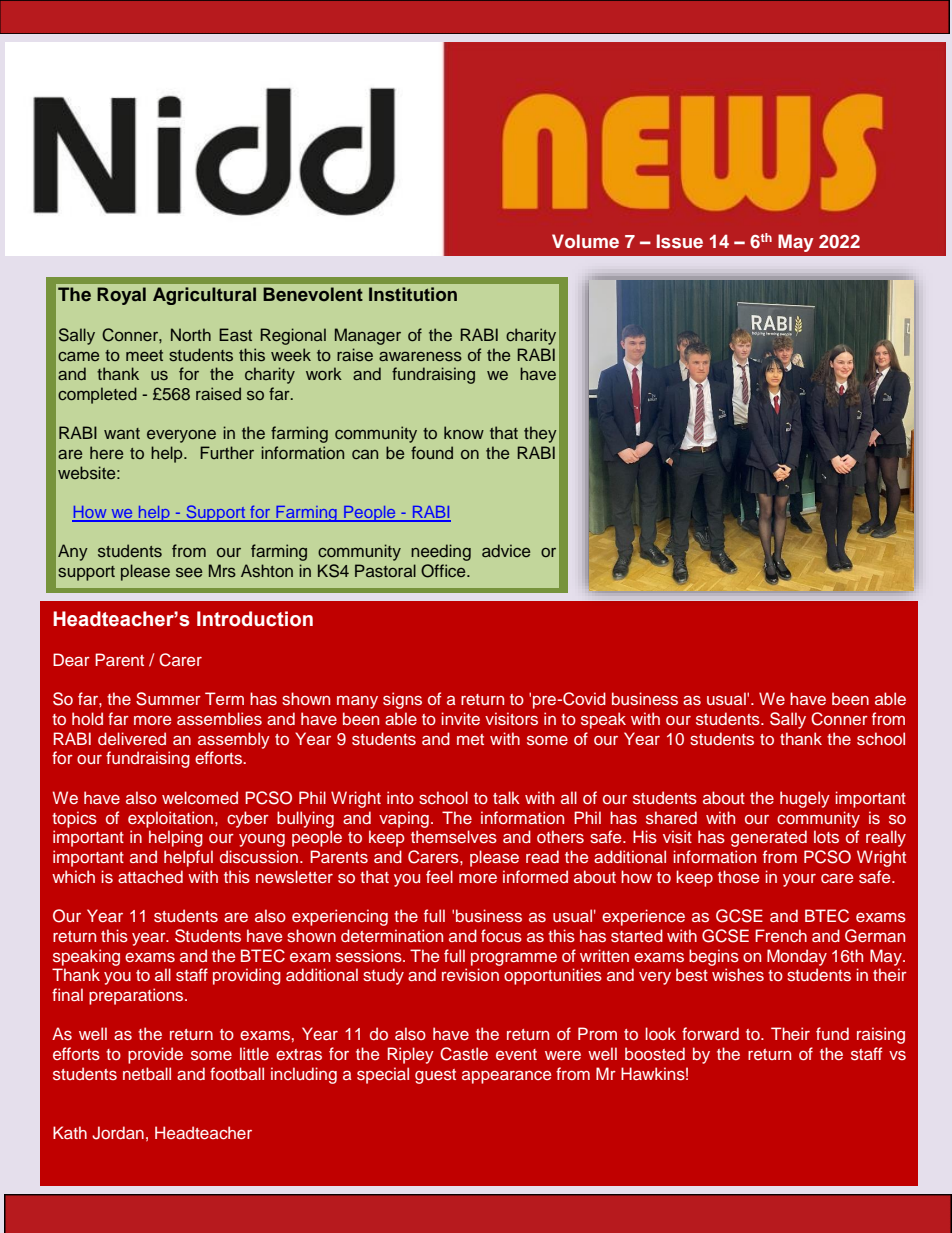 The image size is (952, 1233). What do you see at coordinates (413, 294) in the screenshot?
I see `Institution` at bounding box center [413, 294].
